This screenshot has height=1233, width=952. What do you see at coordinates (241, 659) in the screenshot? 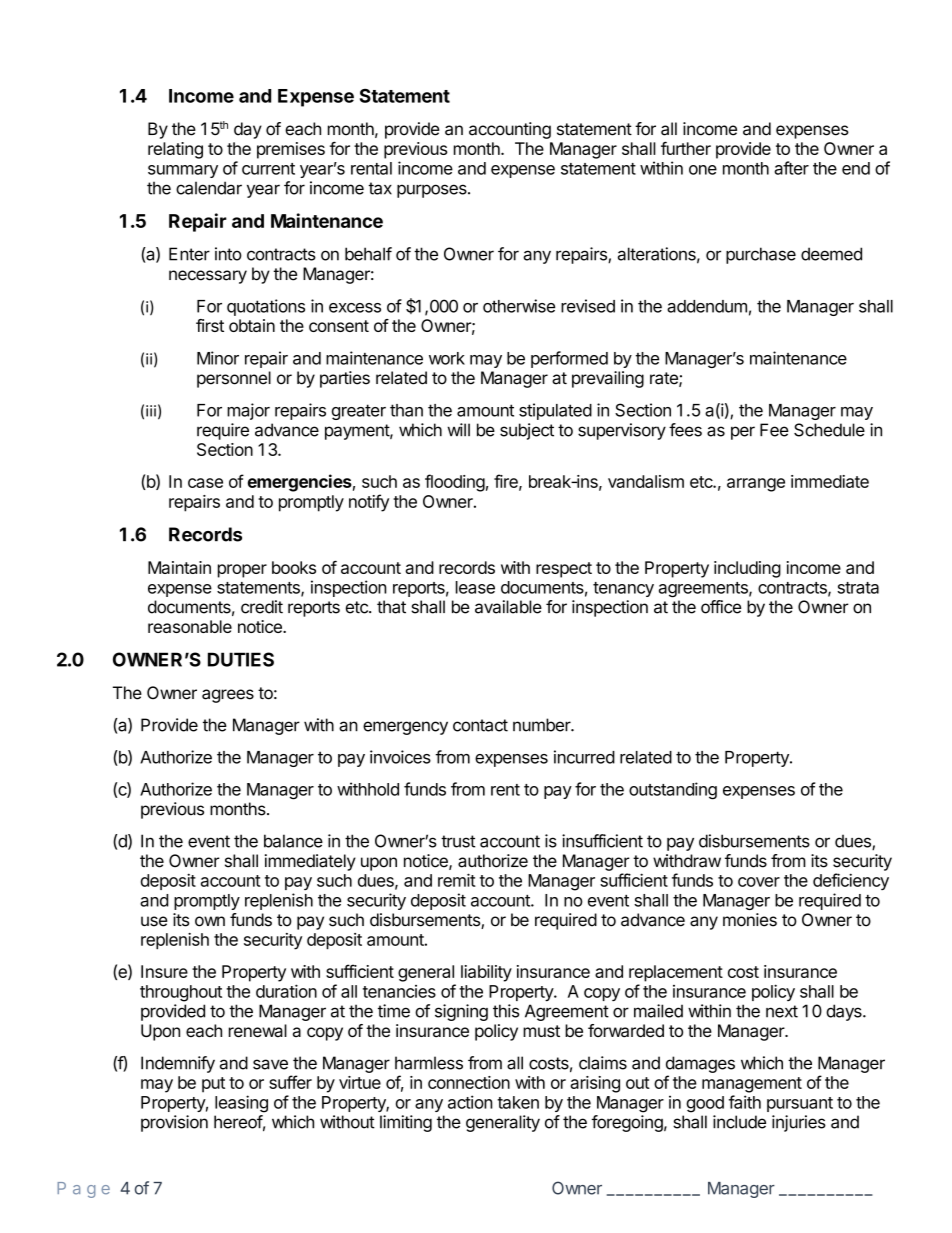
I see `DUTIES` at bounding box center [241, 659].
